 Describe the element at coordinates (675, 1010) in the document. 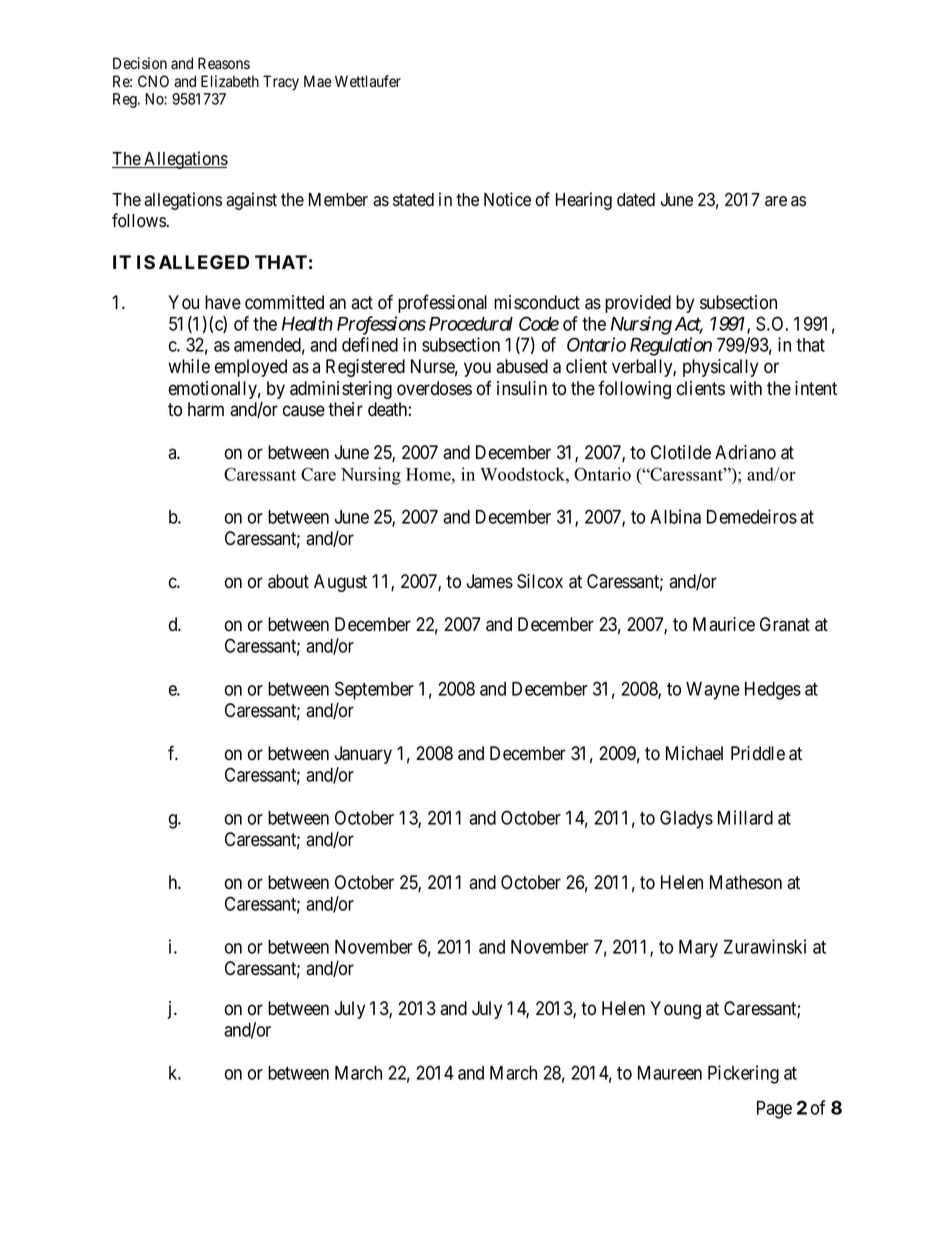

I see `Young` at that location.
